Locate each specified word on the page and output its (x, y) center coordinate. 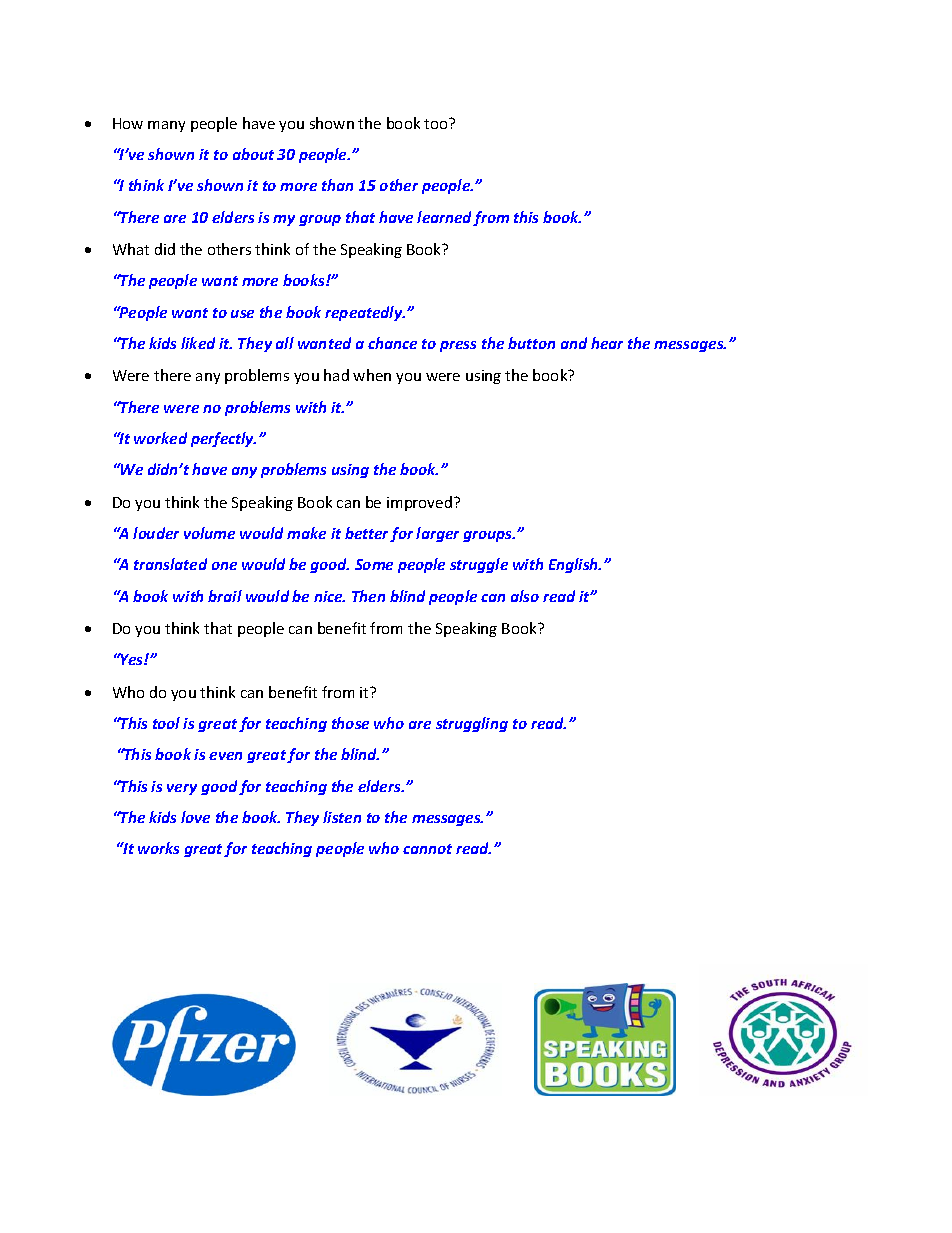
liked (198, 343)
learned (445, 218)
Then (368, 596)
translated (170, 564)
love (195, 817)
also (525, 596)
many (166, 126)
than (337, 185)
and (574, 343)
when (372, 375)
